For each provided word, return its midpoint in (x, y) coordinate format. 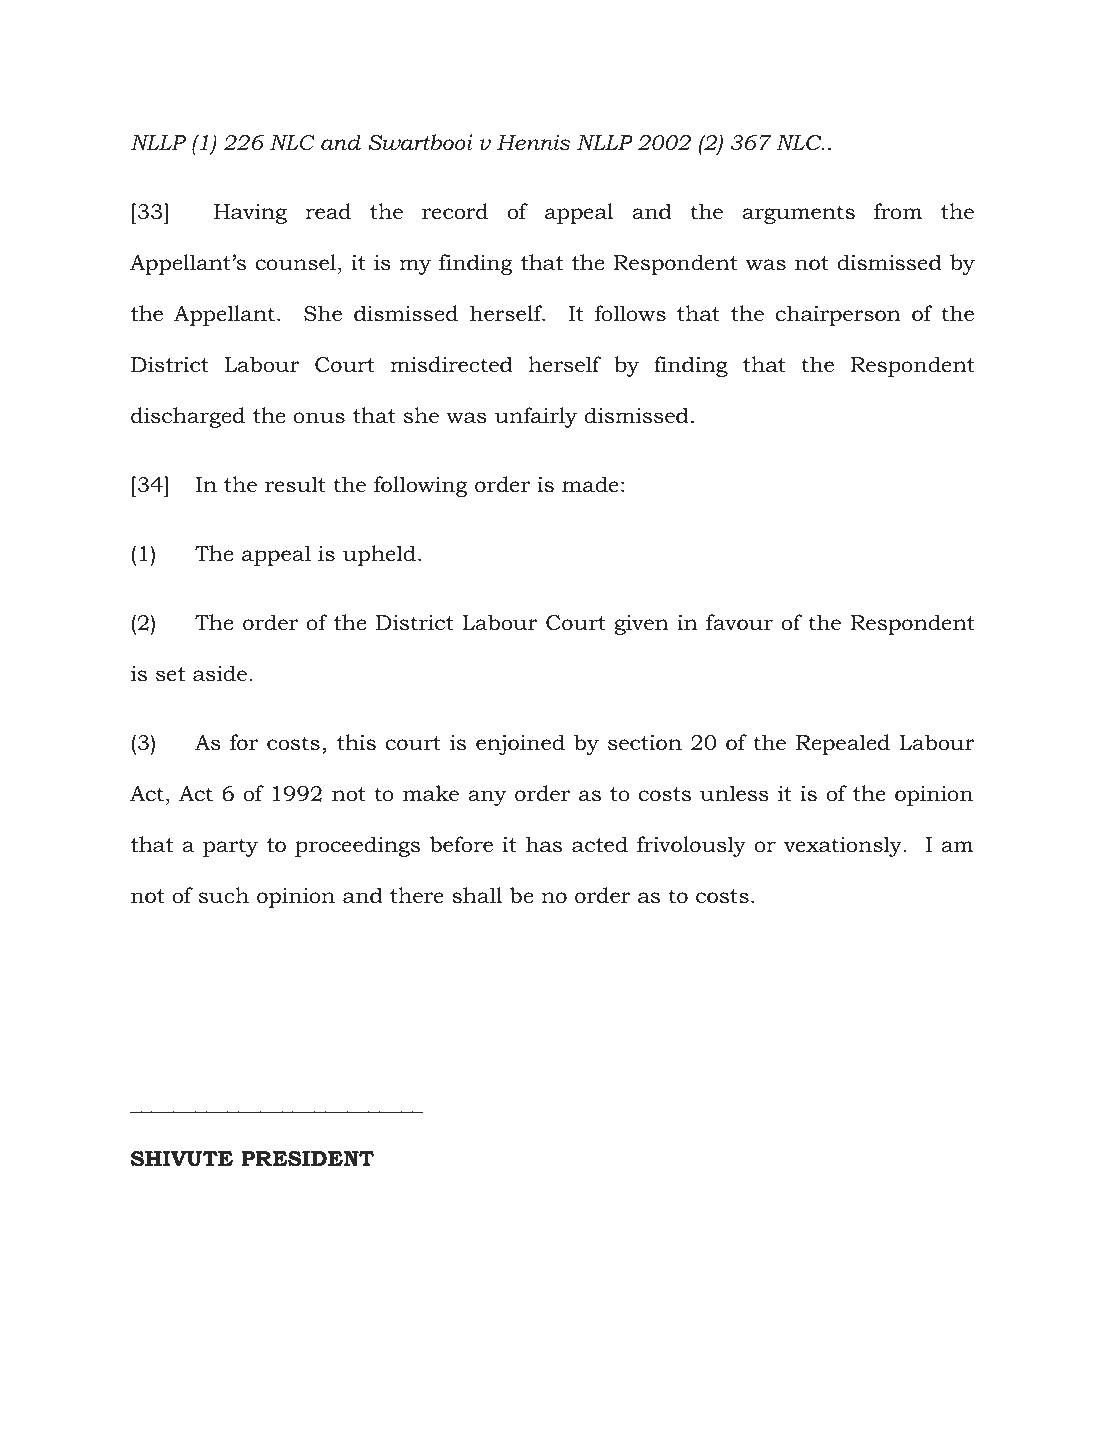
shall (477, 895)
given (641, 625)
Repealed (843, 744)
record (455, 211)
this (356, 742)
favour (739, 622)
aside (220, 673)
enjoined (520, 744)
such (224, 895)
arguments (798, 214)
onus (319, 418)
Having (250, 214)
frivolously (691, 846)
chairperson (838, 315)
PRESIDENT (307, 1158)
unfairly (535, 417)
